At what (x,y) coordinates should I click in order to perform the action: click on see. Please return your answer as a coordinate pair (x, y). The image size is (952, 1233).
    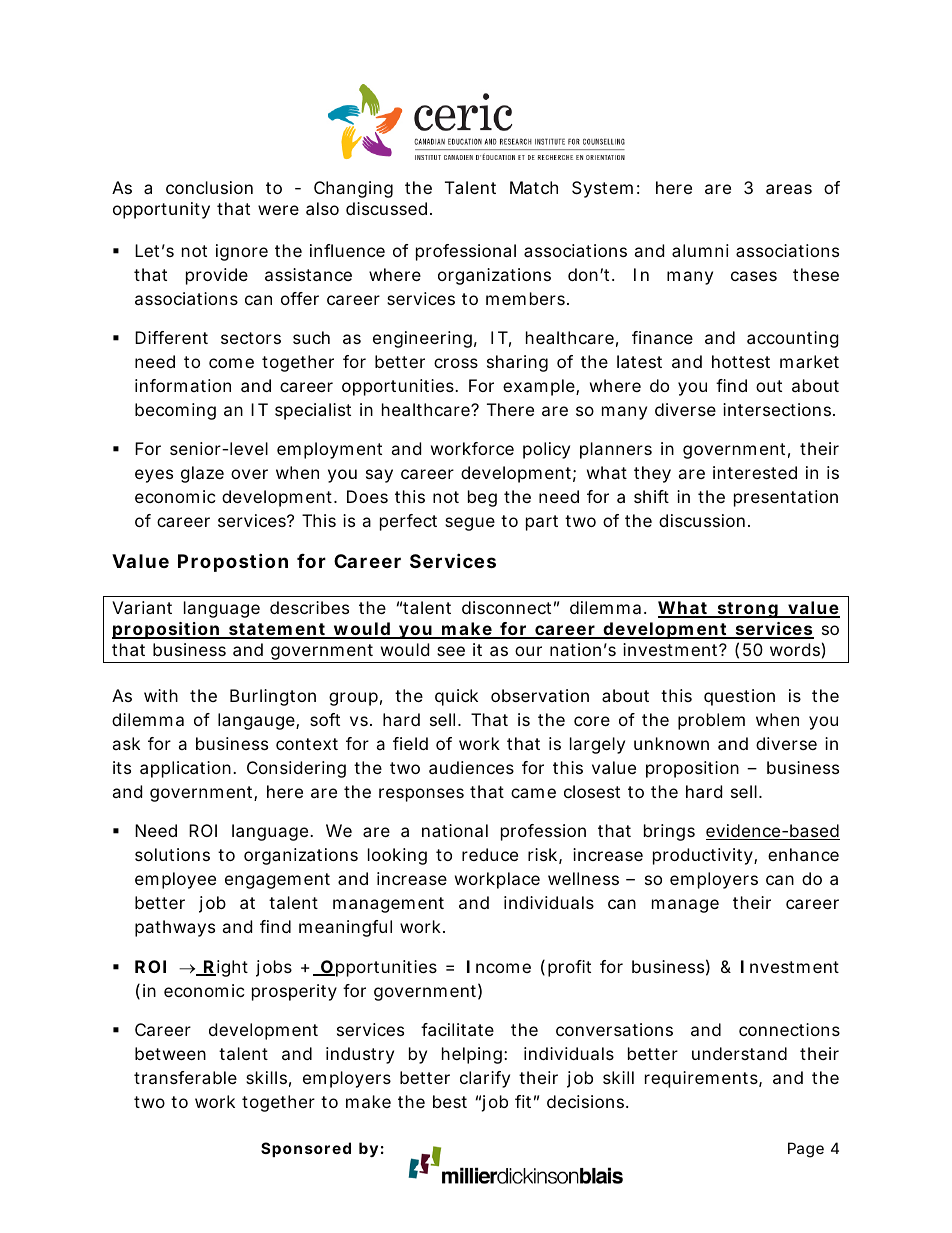
    Looking at the image, I should click on (451, 651).
